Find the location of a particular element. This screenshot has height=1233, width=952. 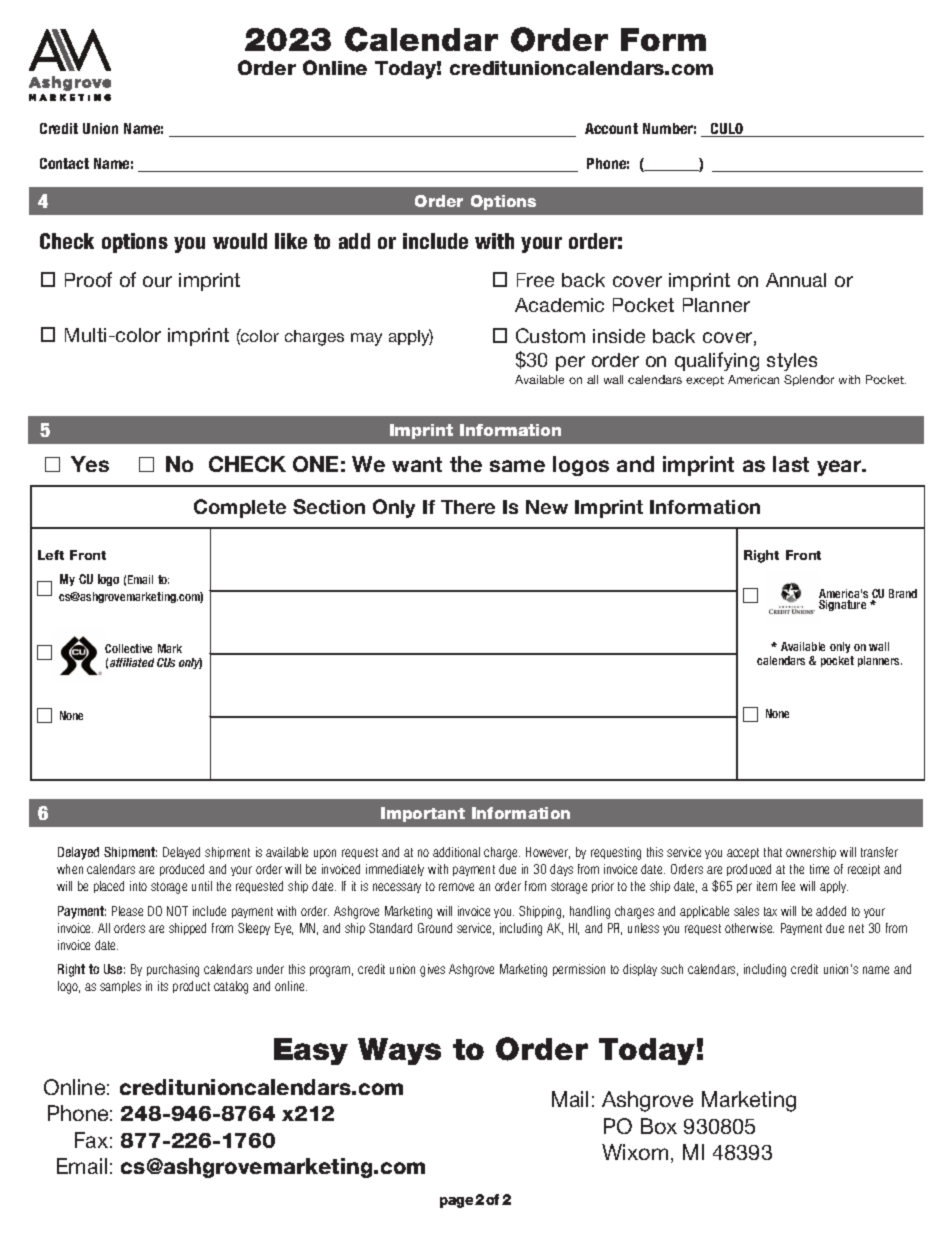

remove is located at coordinates (456, 887).
